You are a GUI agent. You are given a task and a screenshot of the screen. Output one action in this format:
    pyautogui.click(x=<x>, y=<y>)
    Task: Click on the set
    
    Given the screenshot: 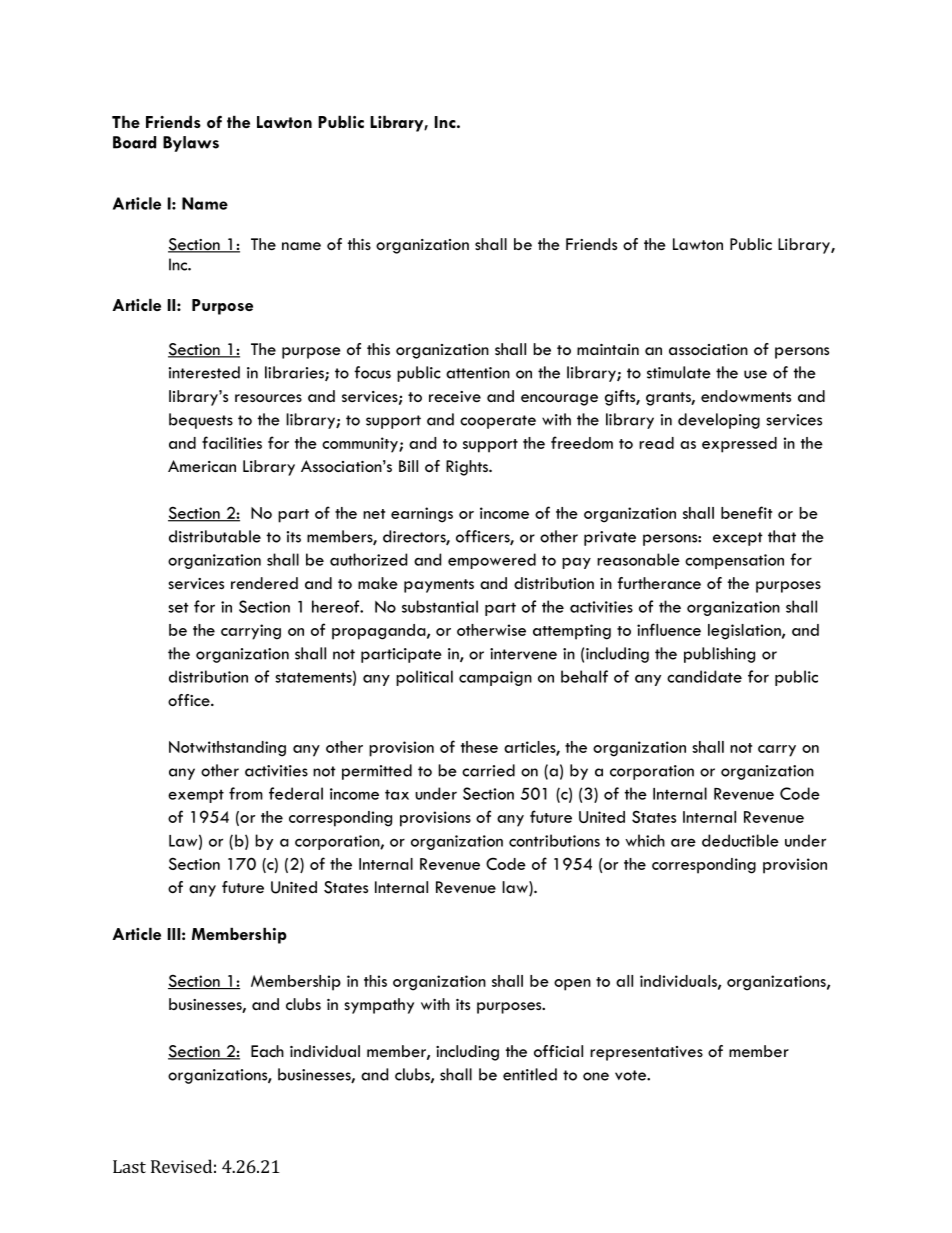 What is the action you would take?
    pyautogui.click(x=178, y=607)
